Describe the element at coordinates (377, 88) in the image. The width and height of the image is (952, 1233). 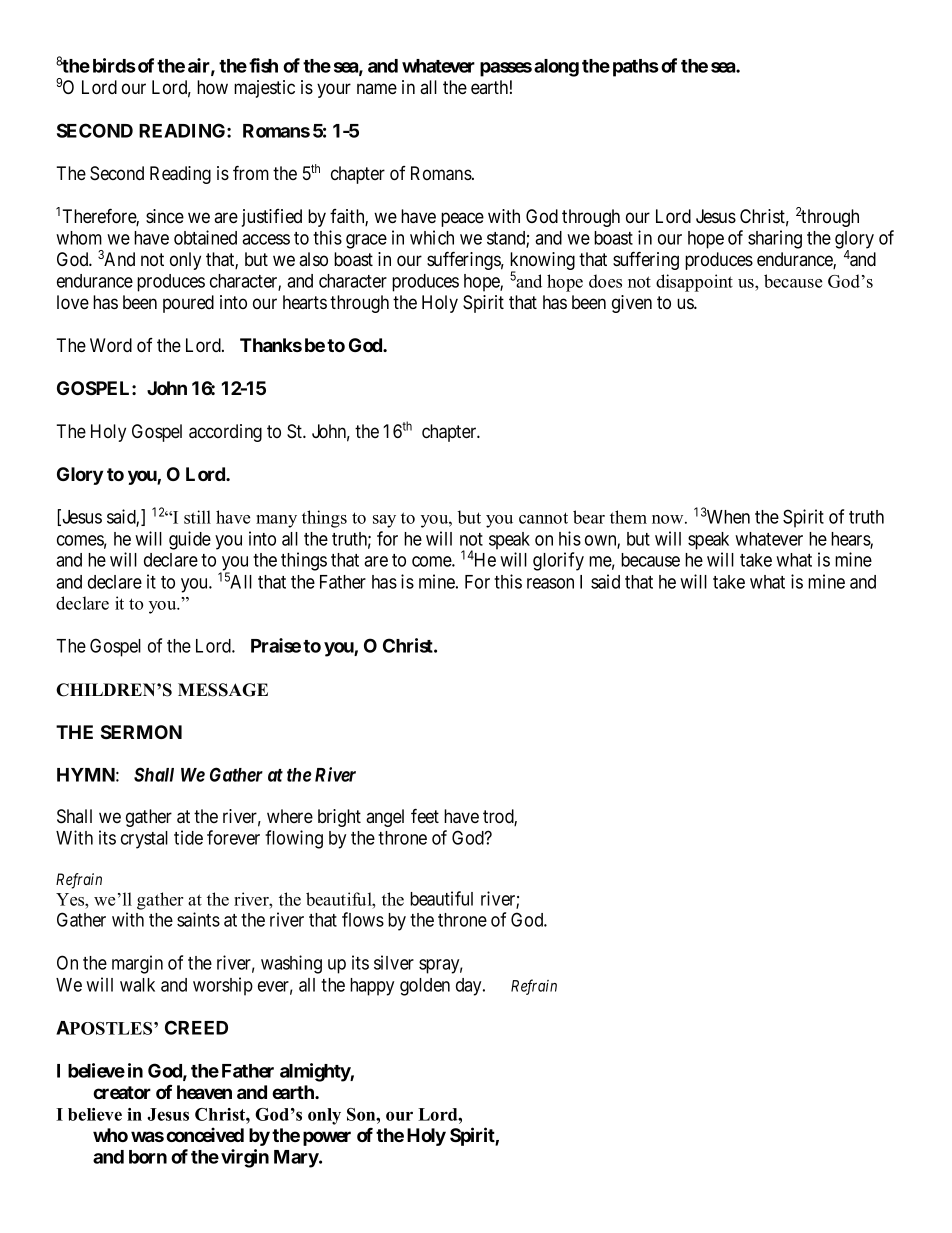
I see `name` at that location.
